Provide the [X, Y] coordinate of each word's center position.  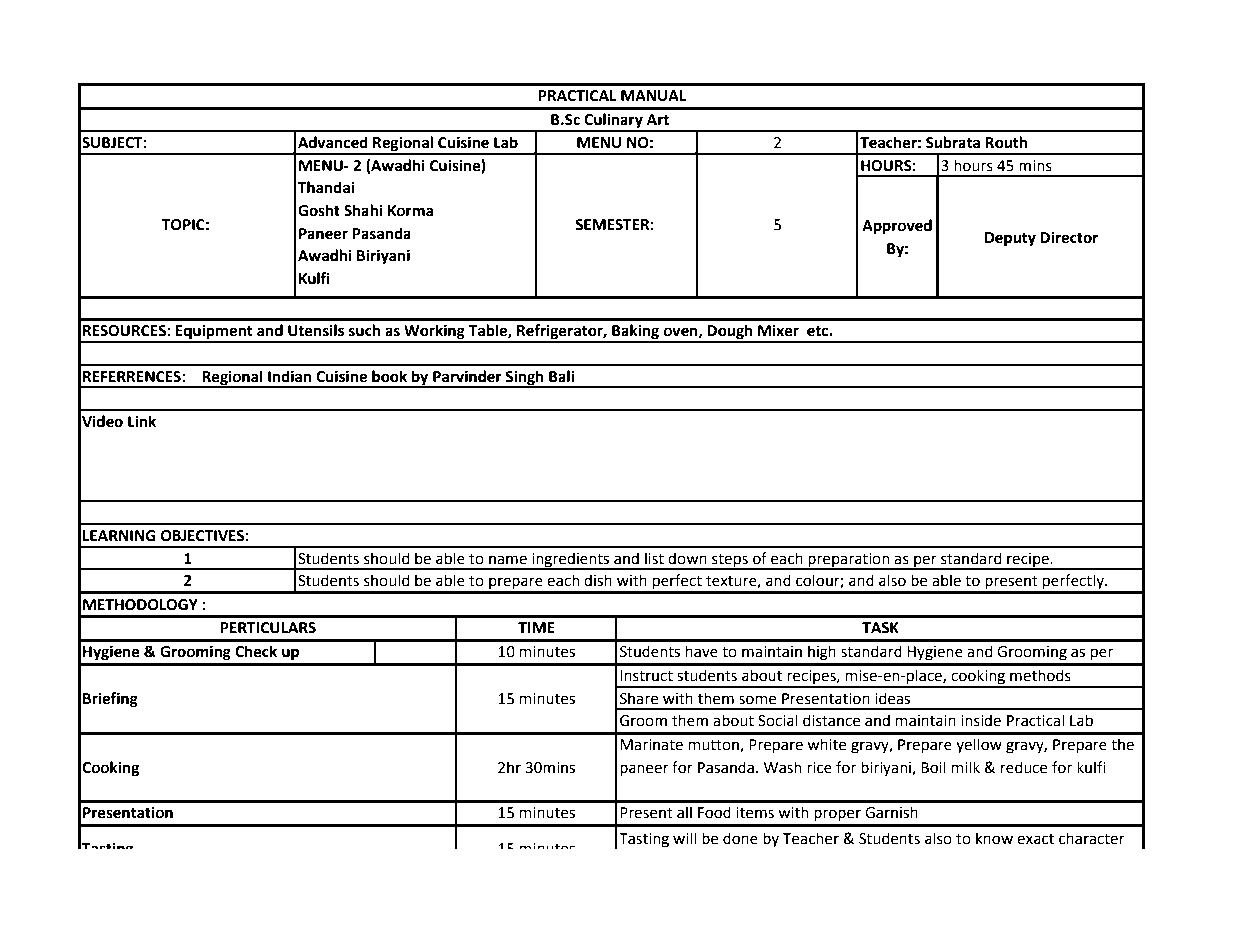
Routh [1006, 142]
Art [658, 120]
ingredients [571, 560]
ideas [892, 698]
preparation [849, 561]
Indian [290, 376]
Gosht [319, 210]
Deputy [1010, 239]
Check [256, 651]
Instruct [646, 676]
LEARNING [119, 536]
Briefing [110, 700]
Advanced [333, 142]
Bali [561, 376]
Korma [411, 211]
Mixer [778, 330]
